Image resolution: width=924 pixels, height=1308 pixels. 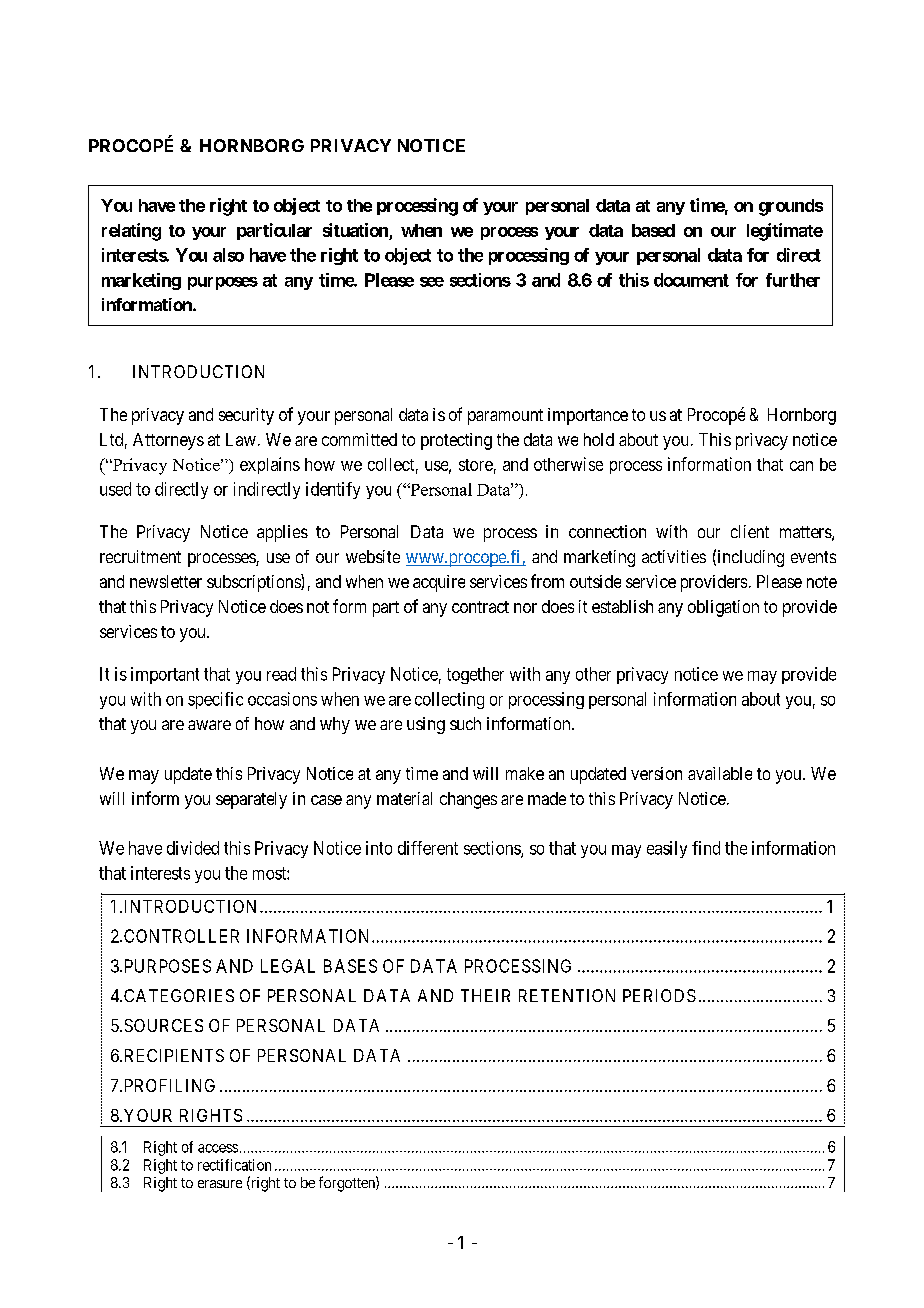 What do you see at coordinates (485, 995) in the page?
I see `THEIR` at bounding box center [485, 995].
